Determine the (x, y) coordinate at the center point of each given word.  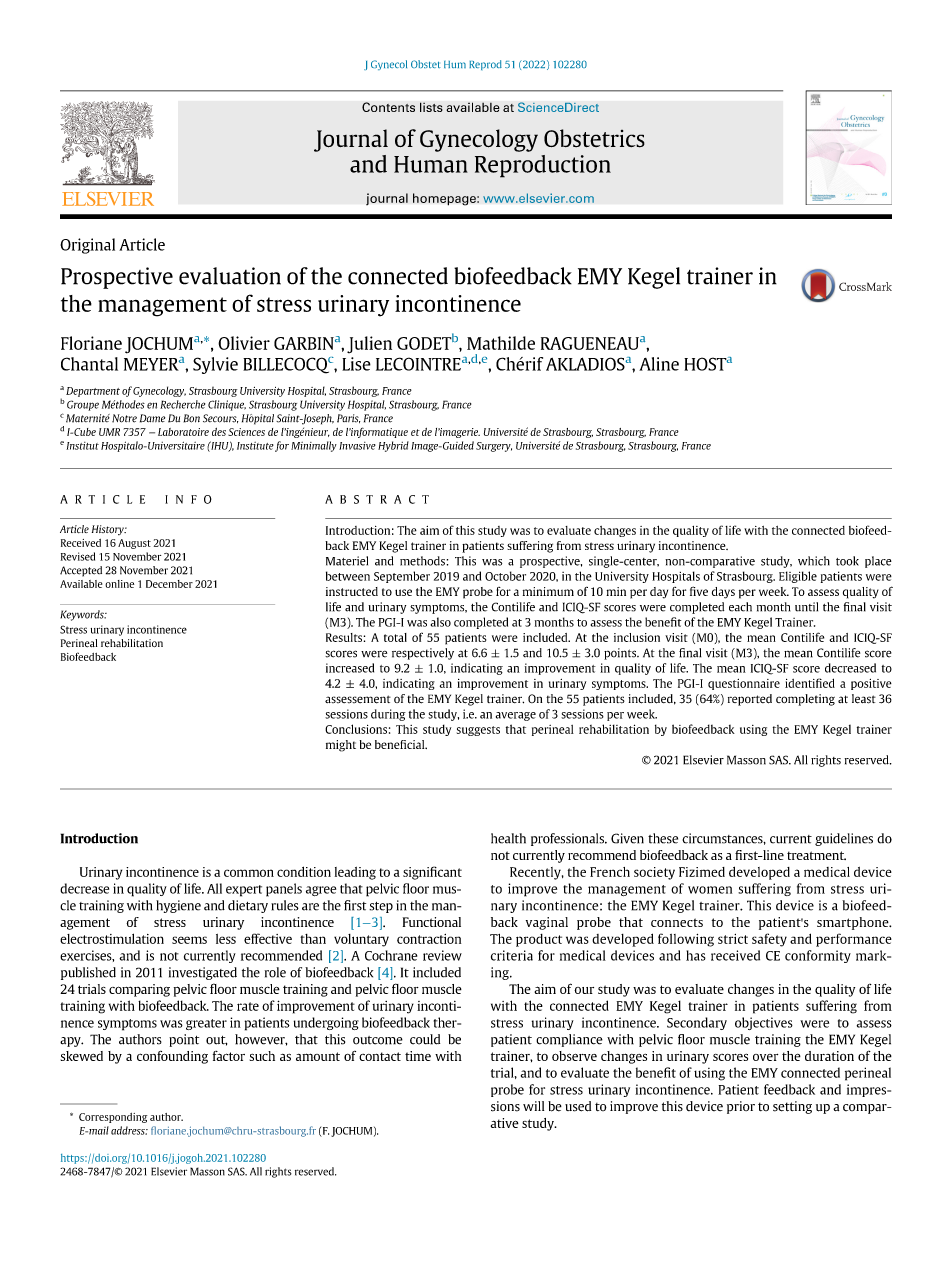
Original (87, 246)
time (418, 1056)
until (806, 607)
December (169, 584)
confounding (172, 1057)
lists (431, 107)
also (441, 622)
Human (431, 164)
